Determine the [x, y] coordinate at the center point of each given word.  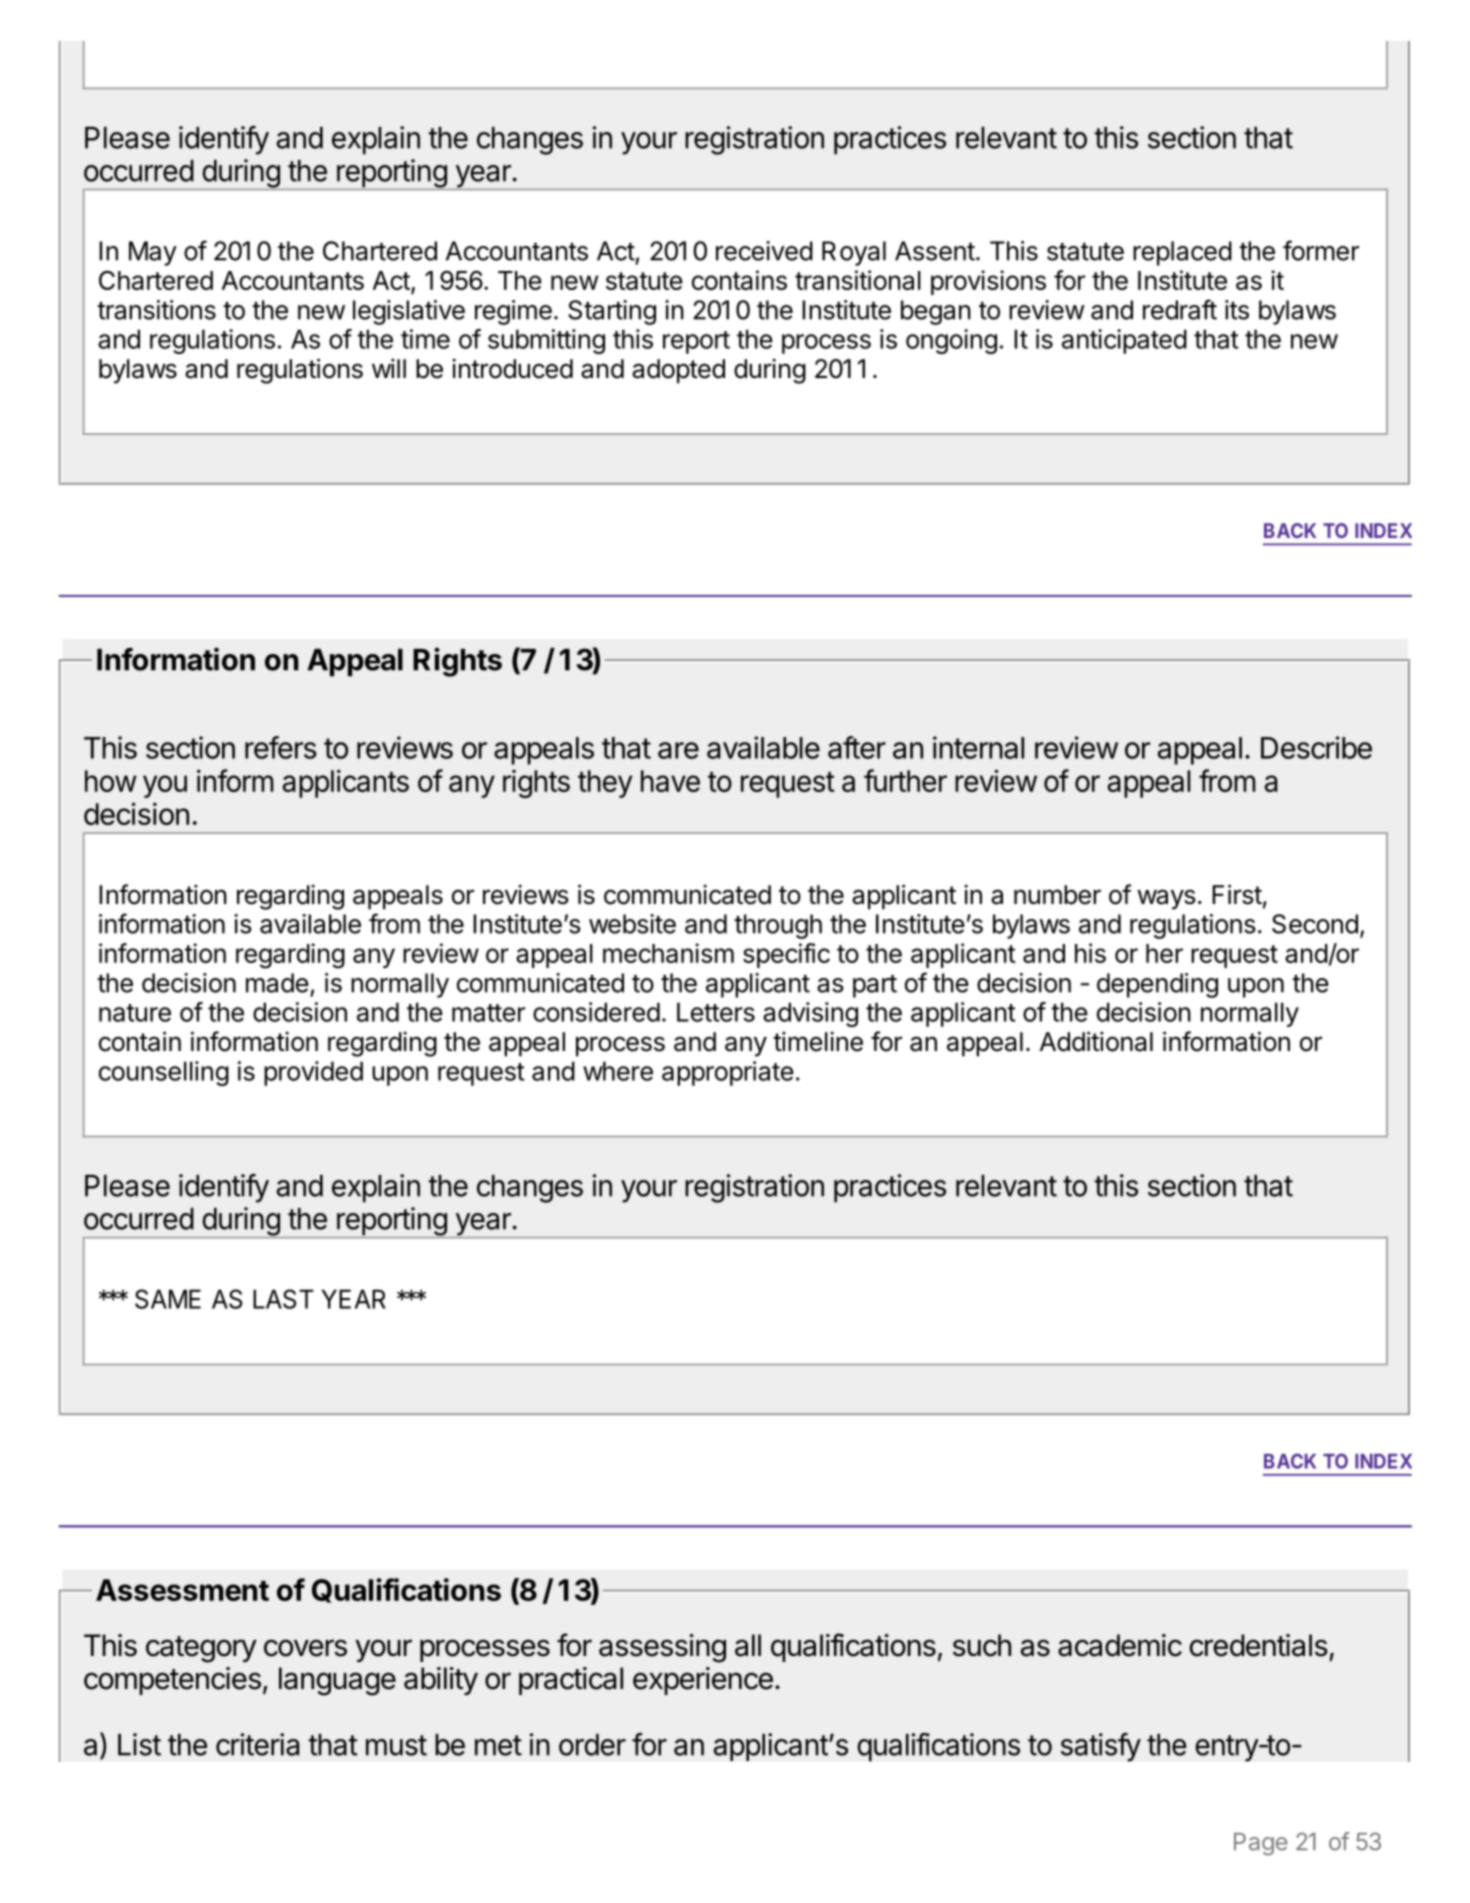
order [592, 1745]
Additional [1096, 1041]
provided [313, 1073]
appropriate [728, 1073]
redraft [1180, 309]
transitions [156, 310]
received [764, 251]
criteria [257, 1744]
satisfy [1101, 1747]
